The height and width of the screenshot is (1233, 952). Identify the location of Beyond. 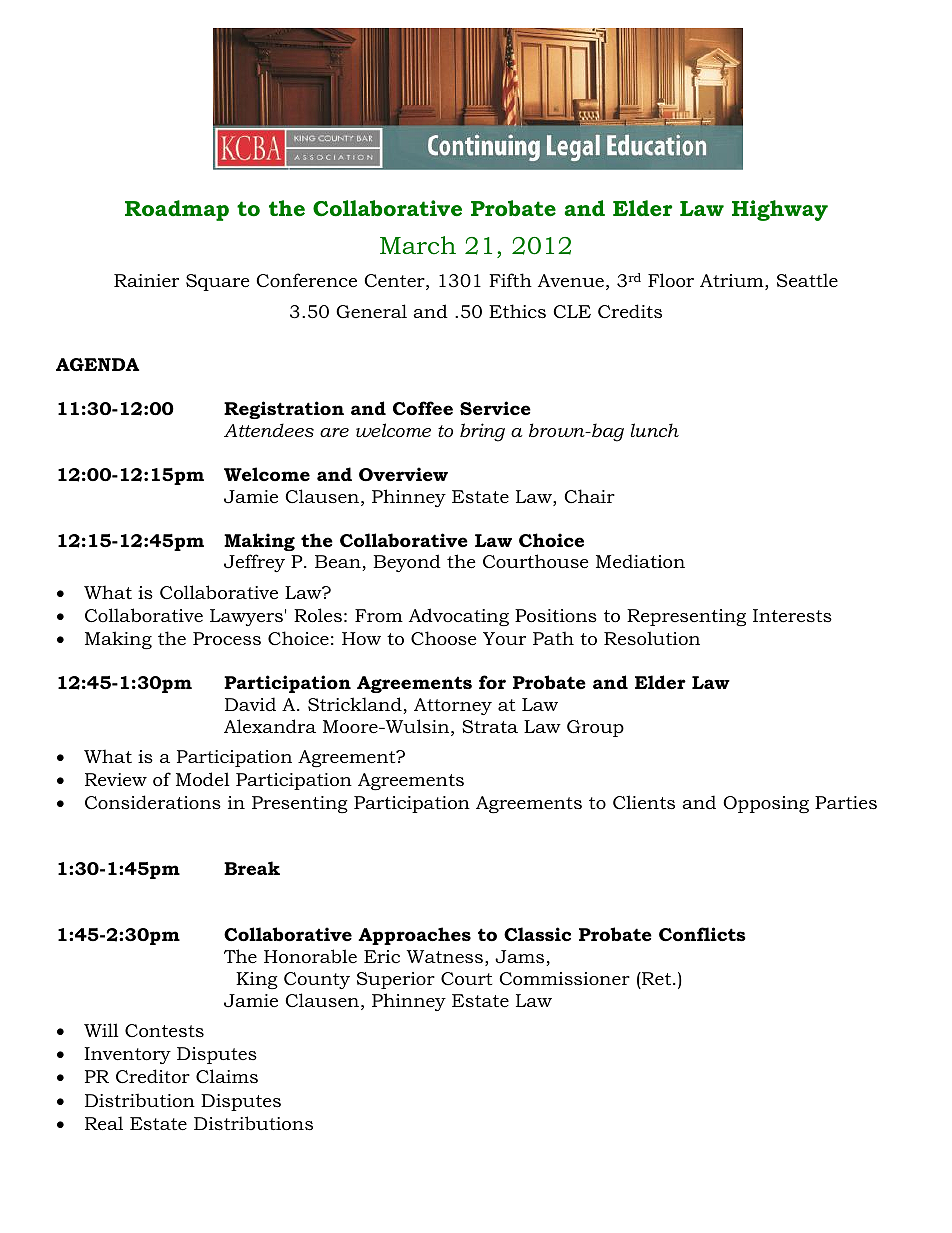
(407, 563).
